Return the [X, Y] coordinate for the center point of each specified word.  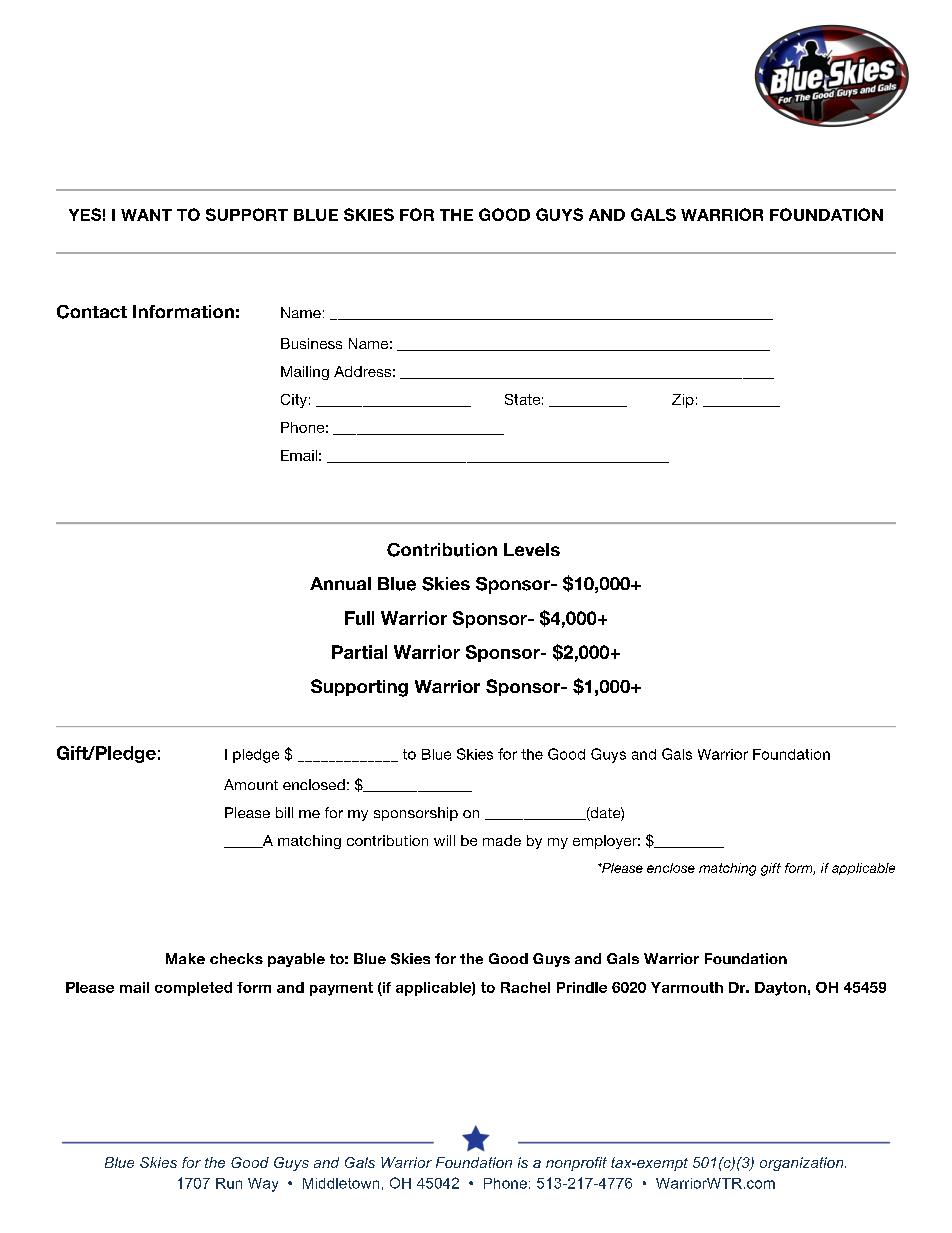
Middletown [341, 1183]
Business [311, 343]
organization [803, 1164]
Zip [683, 401]
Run [229, 1183]
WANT [146, 215]
